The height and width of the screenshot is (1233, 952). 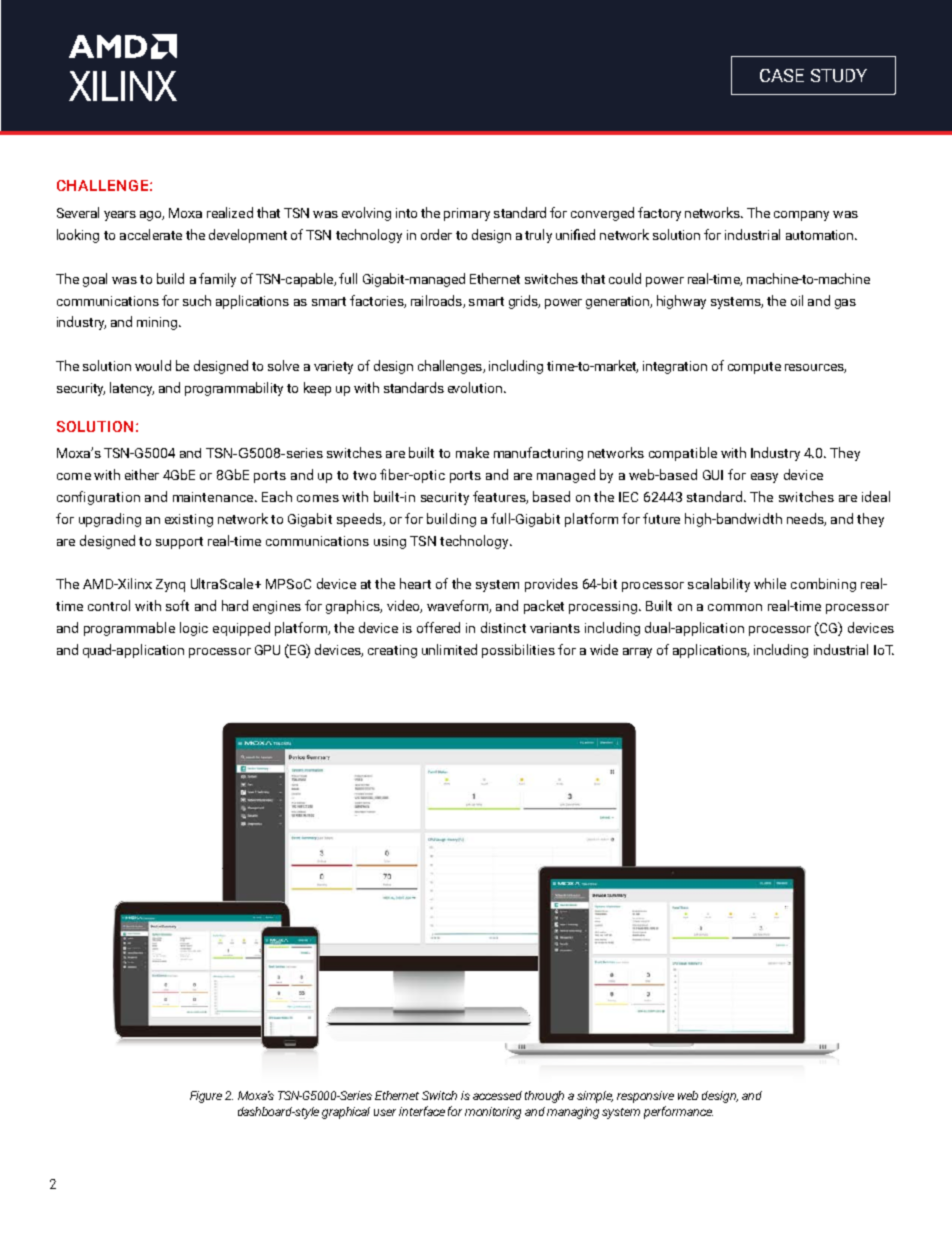 What do you see at coordinates (770, 583) in the screenshot?
I see `while` at bounding box center [770, 583].
